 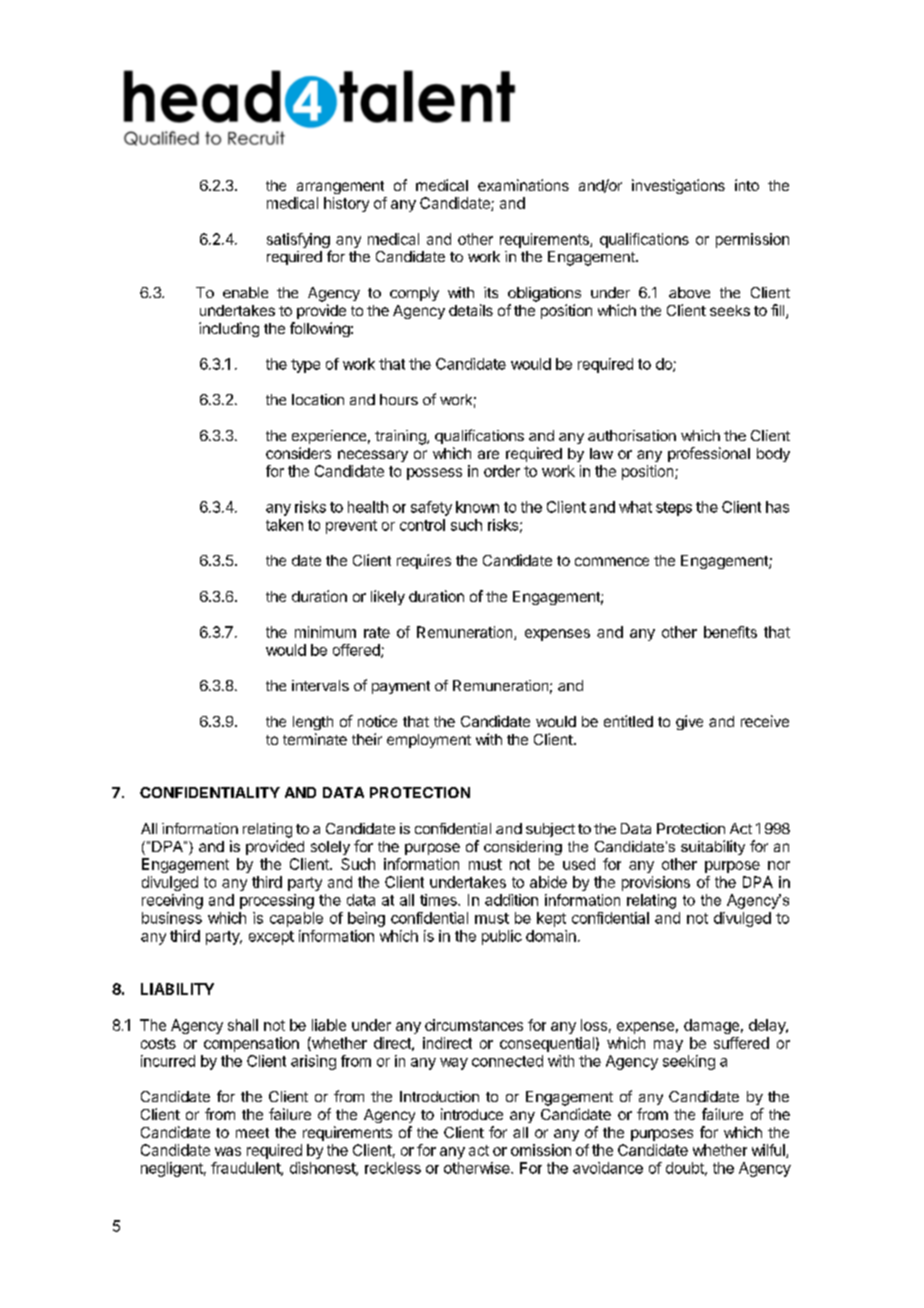 I want to click on examinations, so click(x=523, y=185).
